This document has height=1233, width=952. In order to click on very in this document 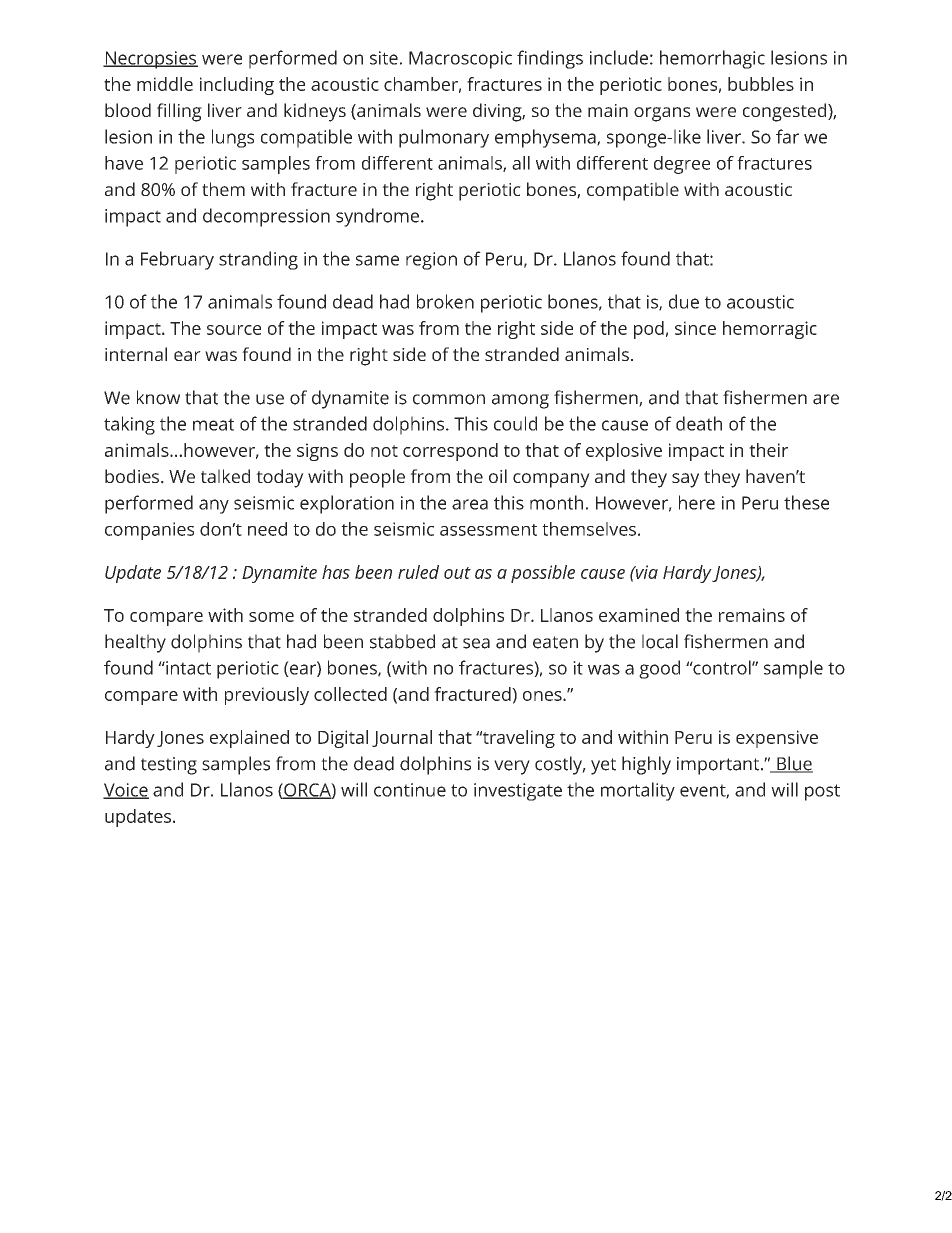, I will do `click(512, 767)`.
